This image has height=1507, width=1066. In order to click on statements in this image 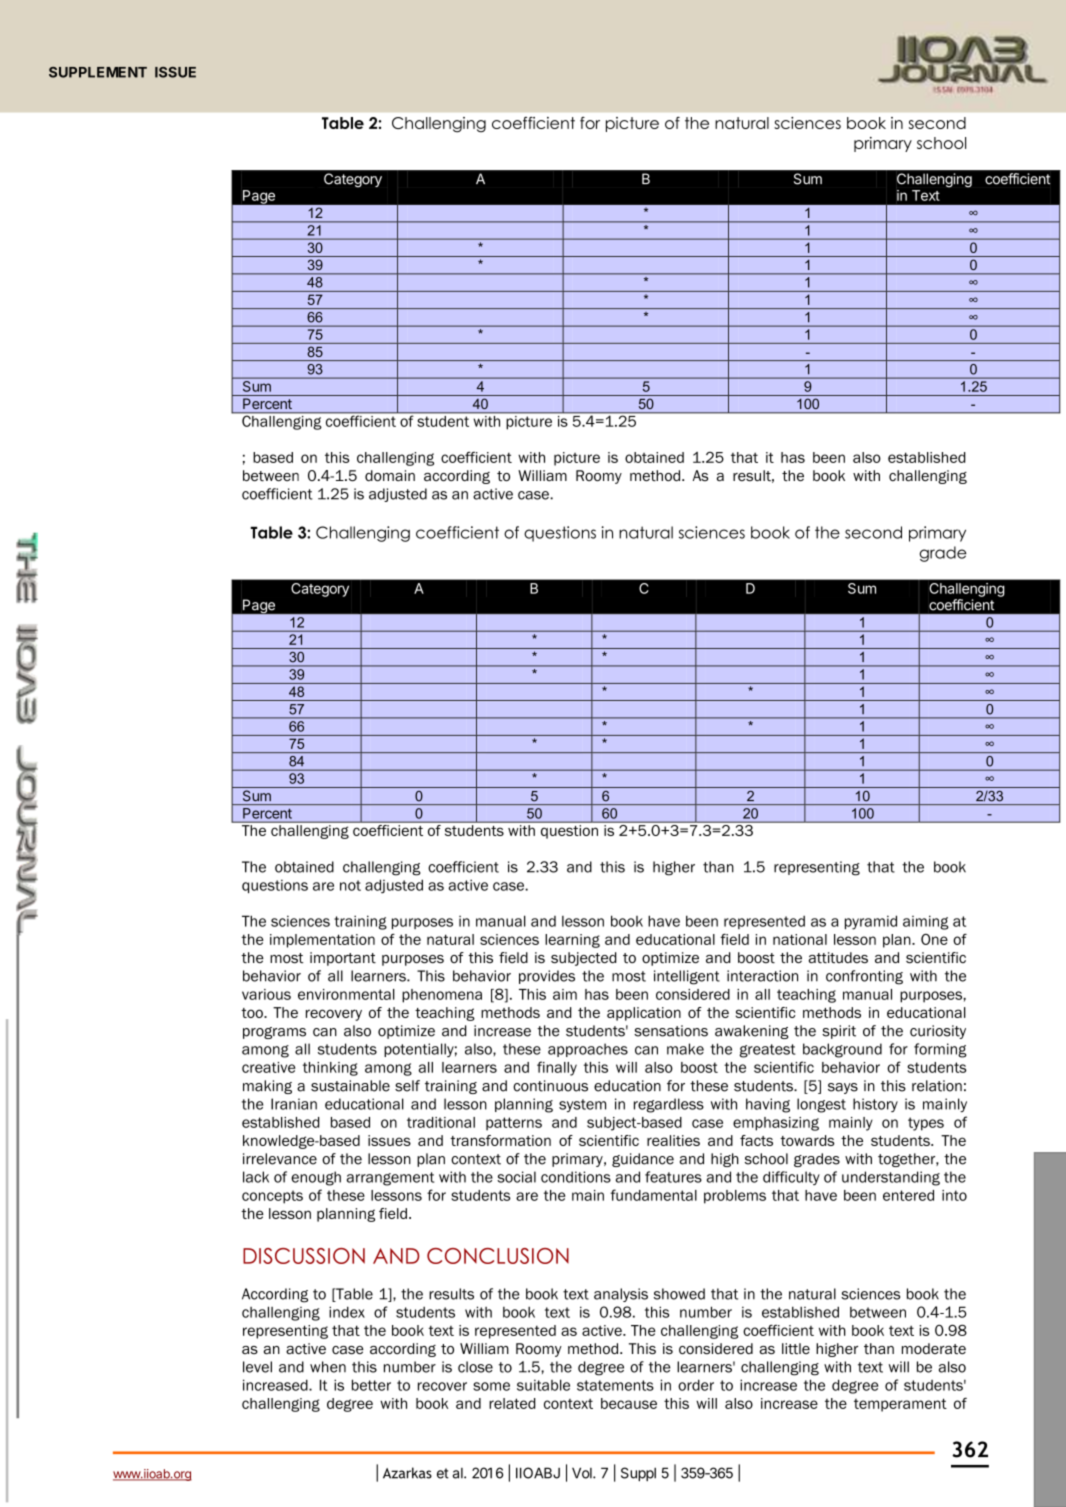, I will do `click(615, 1385)`.
